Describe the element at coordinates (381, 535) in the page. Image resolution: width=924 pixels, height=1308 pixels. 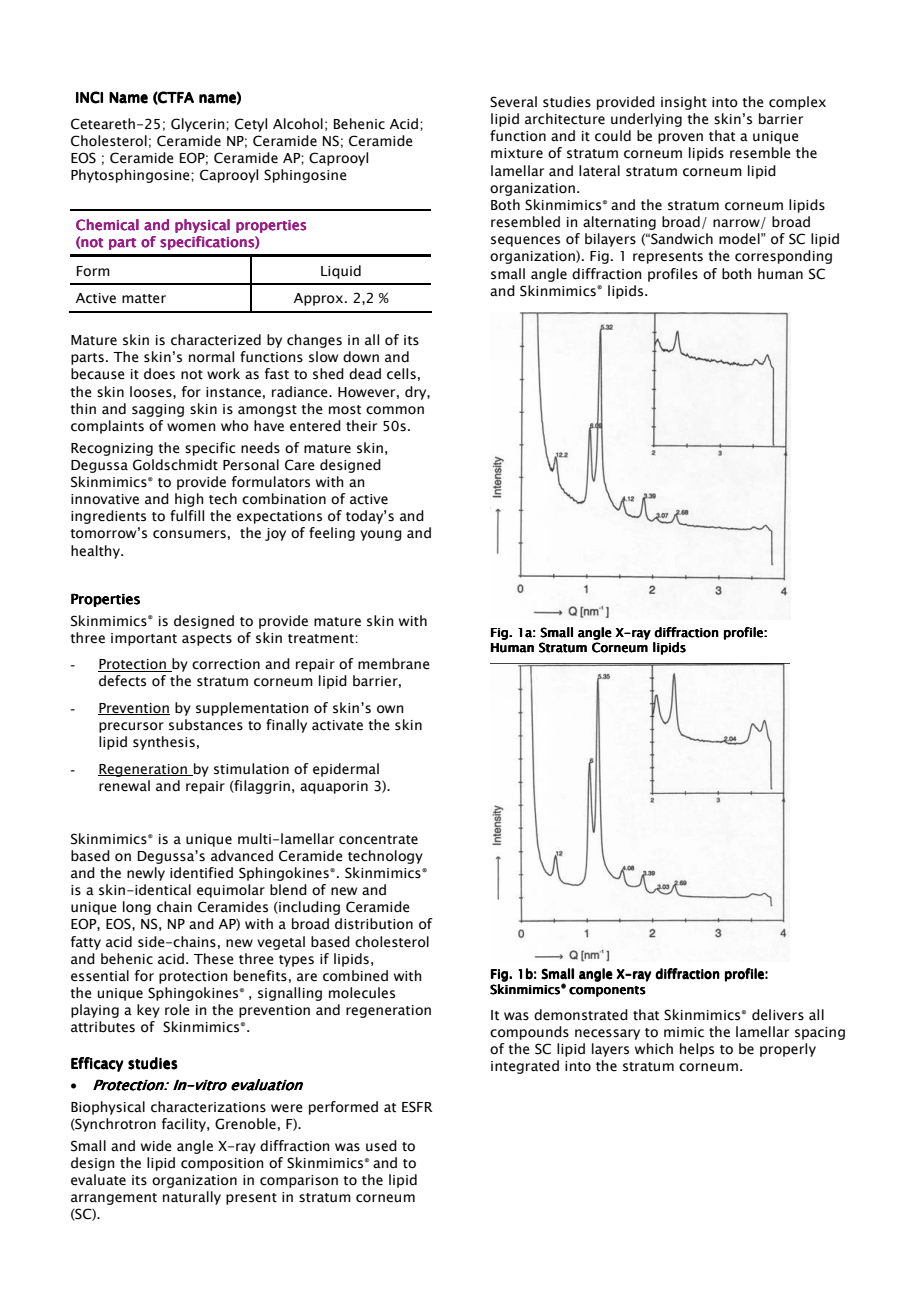
I see `young` at that location.
